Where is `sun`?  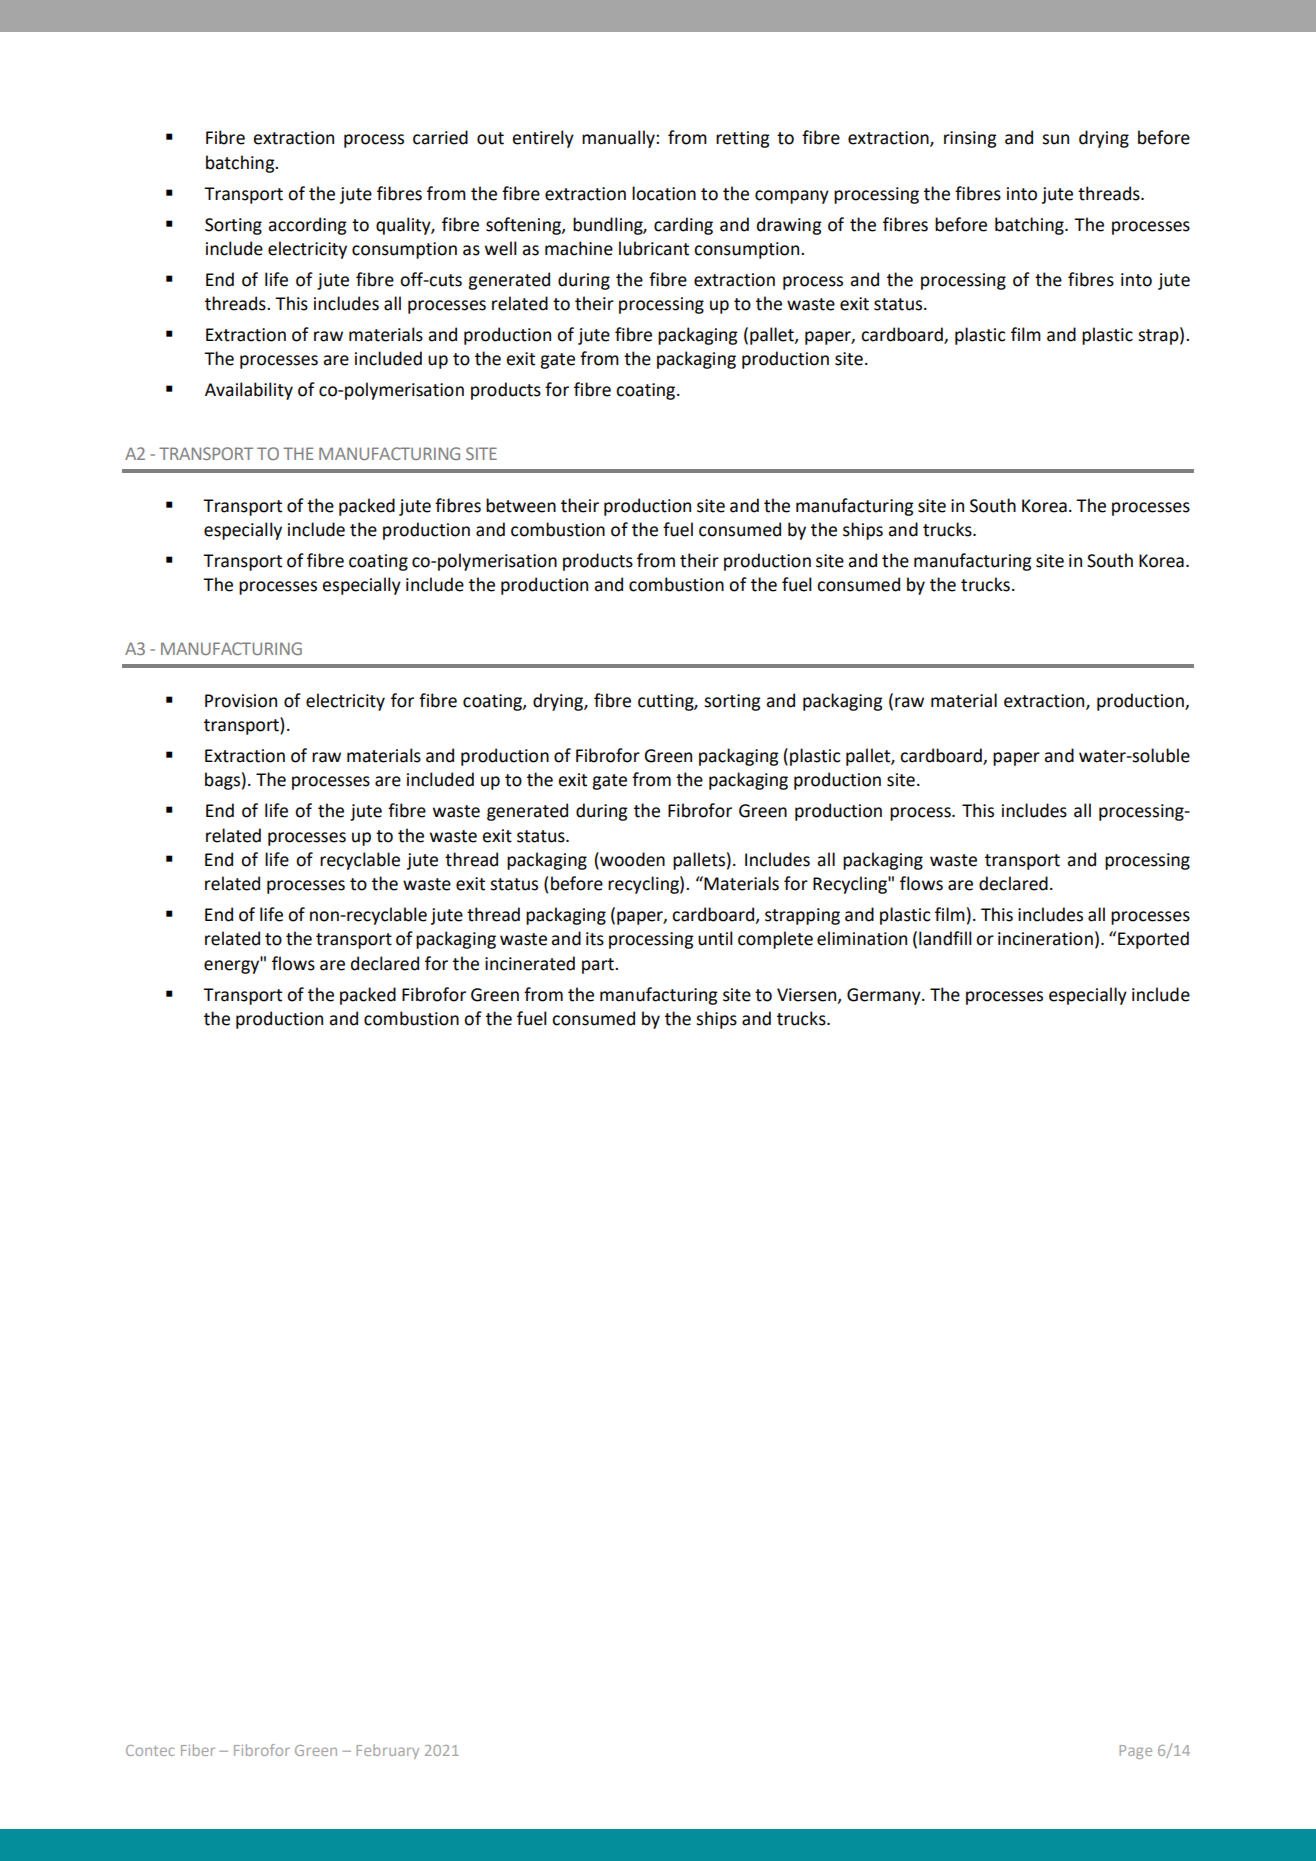 sun is located at coordinates (1055, 139).
